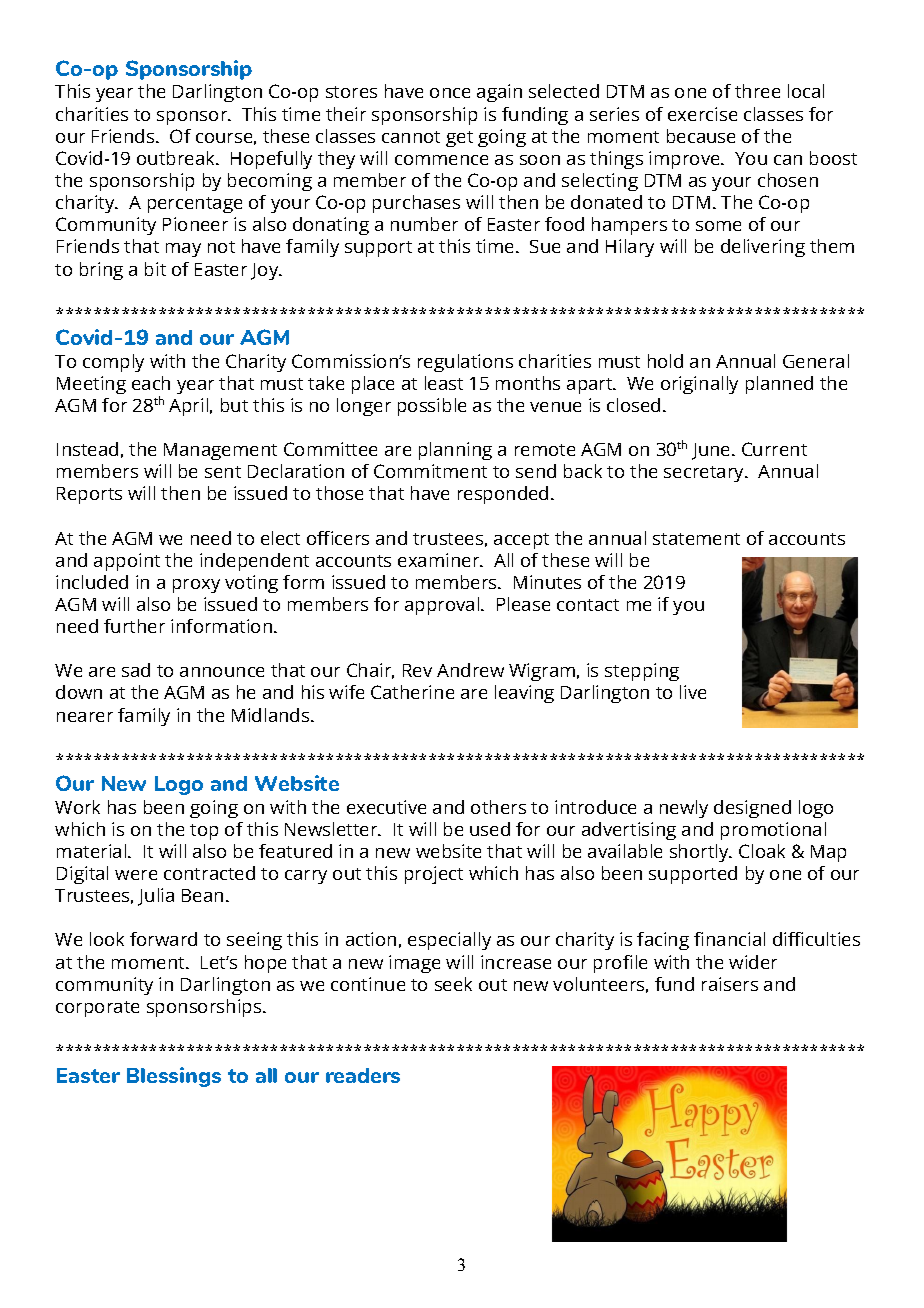 The height and width of the image is (1308, 924). Describe the element at coordinates (752, 809) in the image. I see `designed` at that location.
